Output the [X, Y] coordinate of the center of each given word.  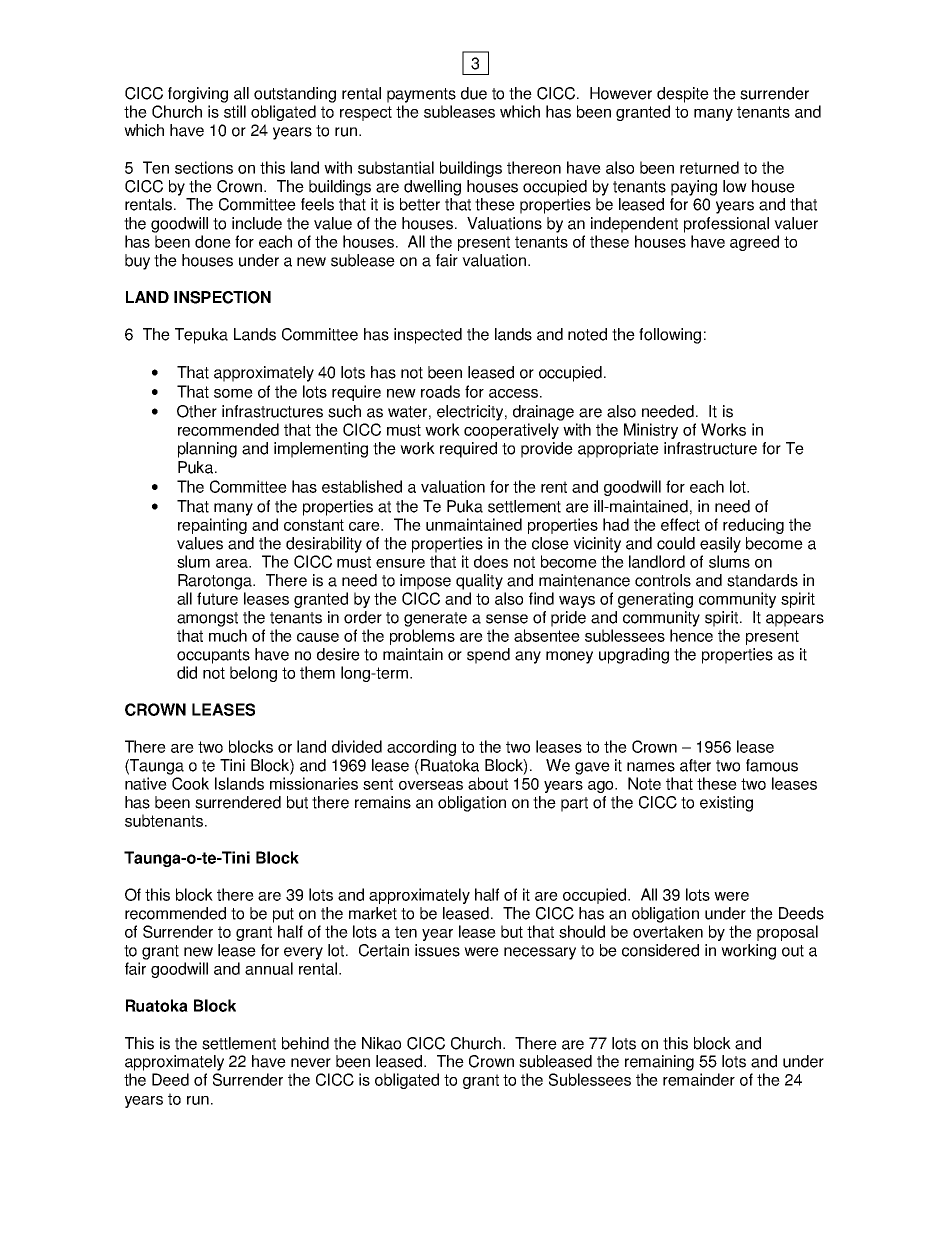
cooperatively [511, 431]
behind [305, 1043]
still [235, 111]
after [695, 765]
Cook [190, 783]
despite [683, 95]
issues [437, 950]
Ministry [651, 431]
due [474, 93]
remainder [699, 1079]
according [421, 748]
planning [207, 450]
